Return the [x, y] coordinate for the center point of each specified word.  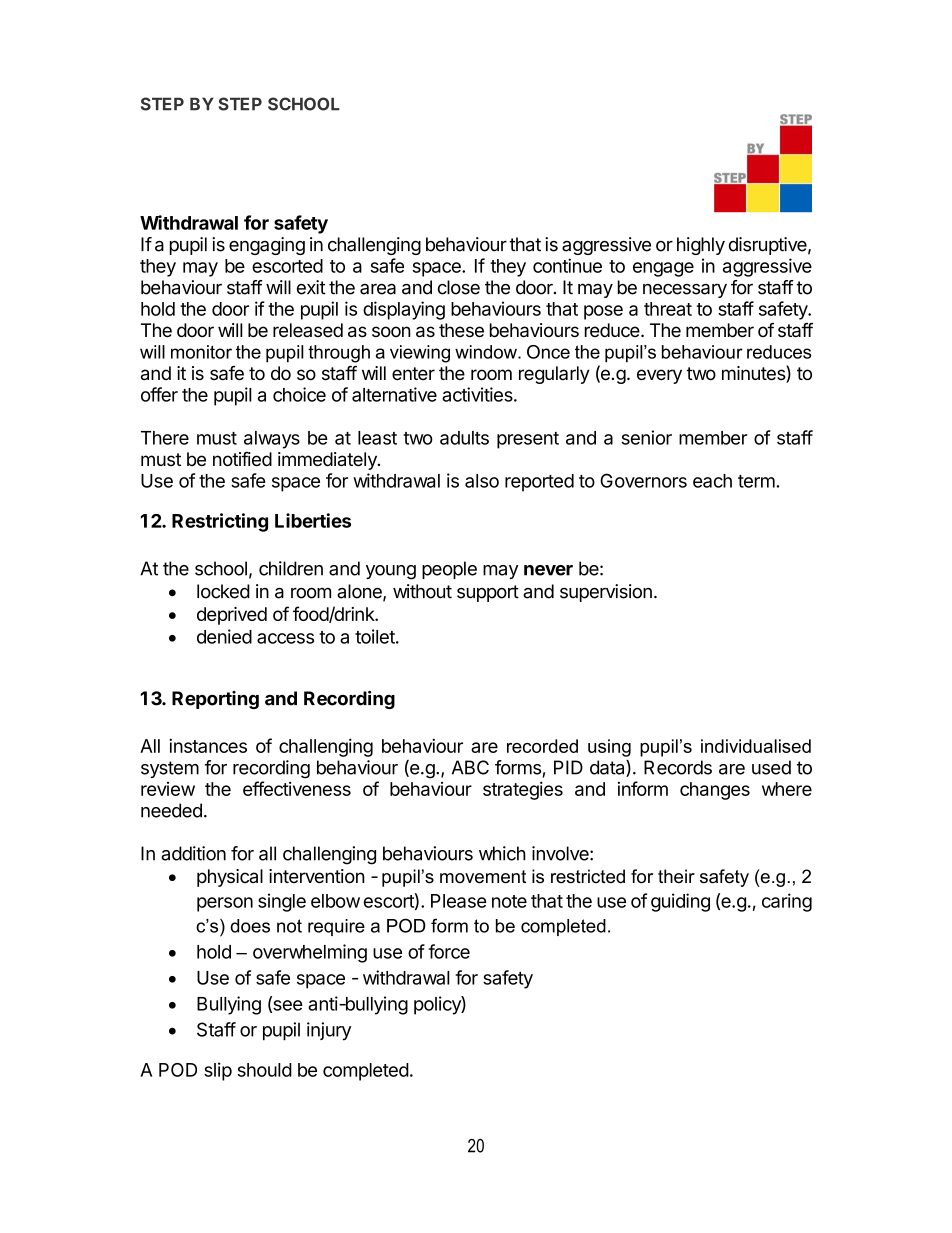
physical [230, 878]
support [488, 593]
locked [223, 591]
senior [646, 437]
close [459, 287]
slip [218, 1071]
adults [464, 438]
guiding [680, 902]
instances [208, 745]
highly [701, 246]
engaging [267, 246]
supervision [606, 593]
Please [459, 901]
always [272, 440]
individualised [756, 746]
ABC [470, 767]
